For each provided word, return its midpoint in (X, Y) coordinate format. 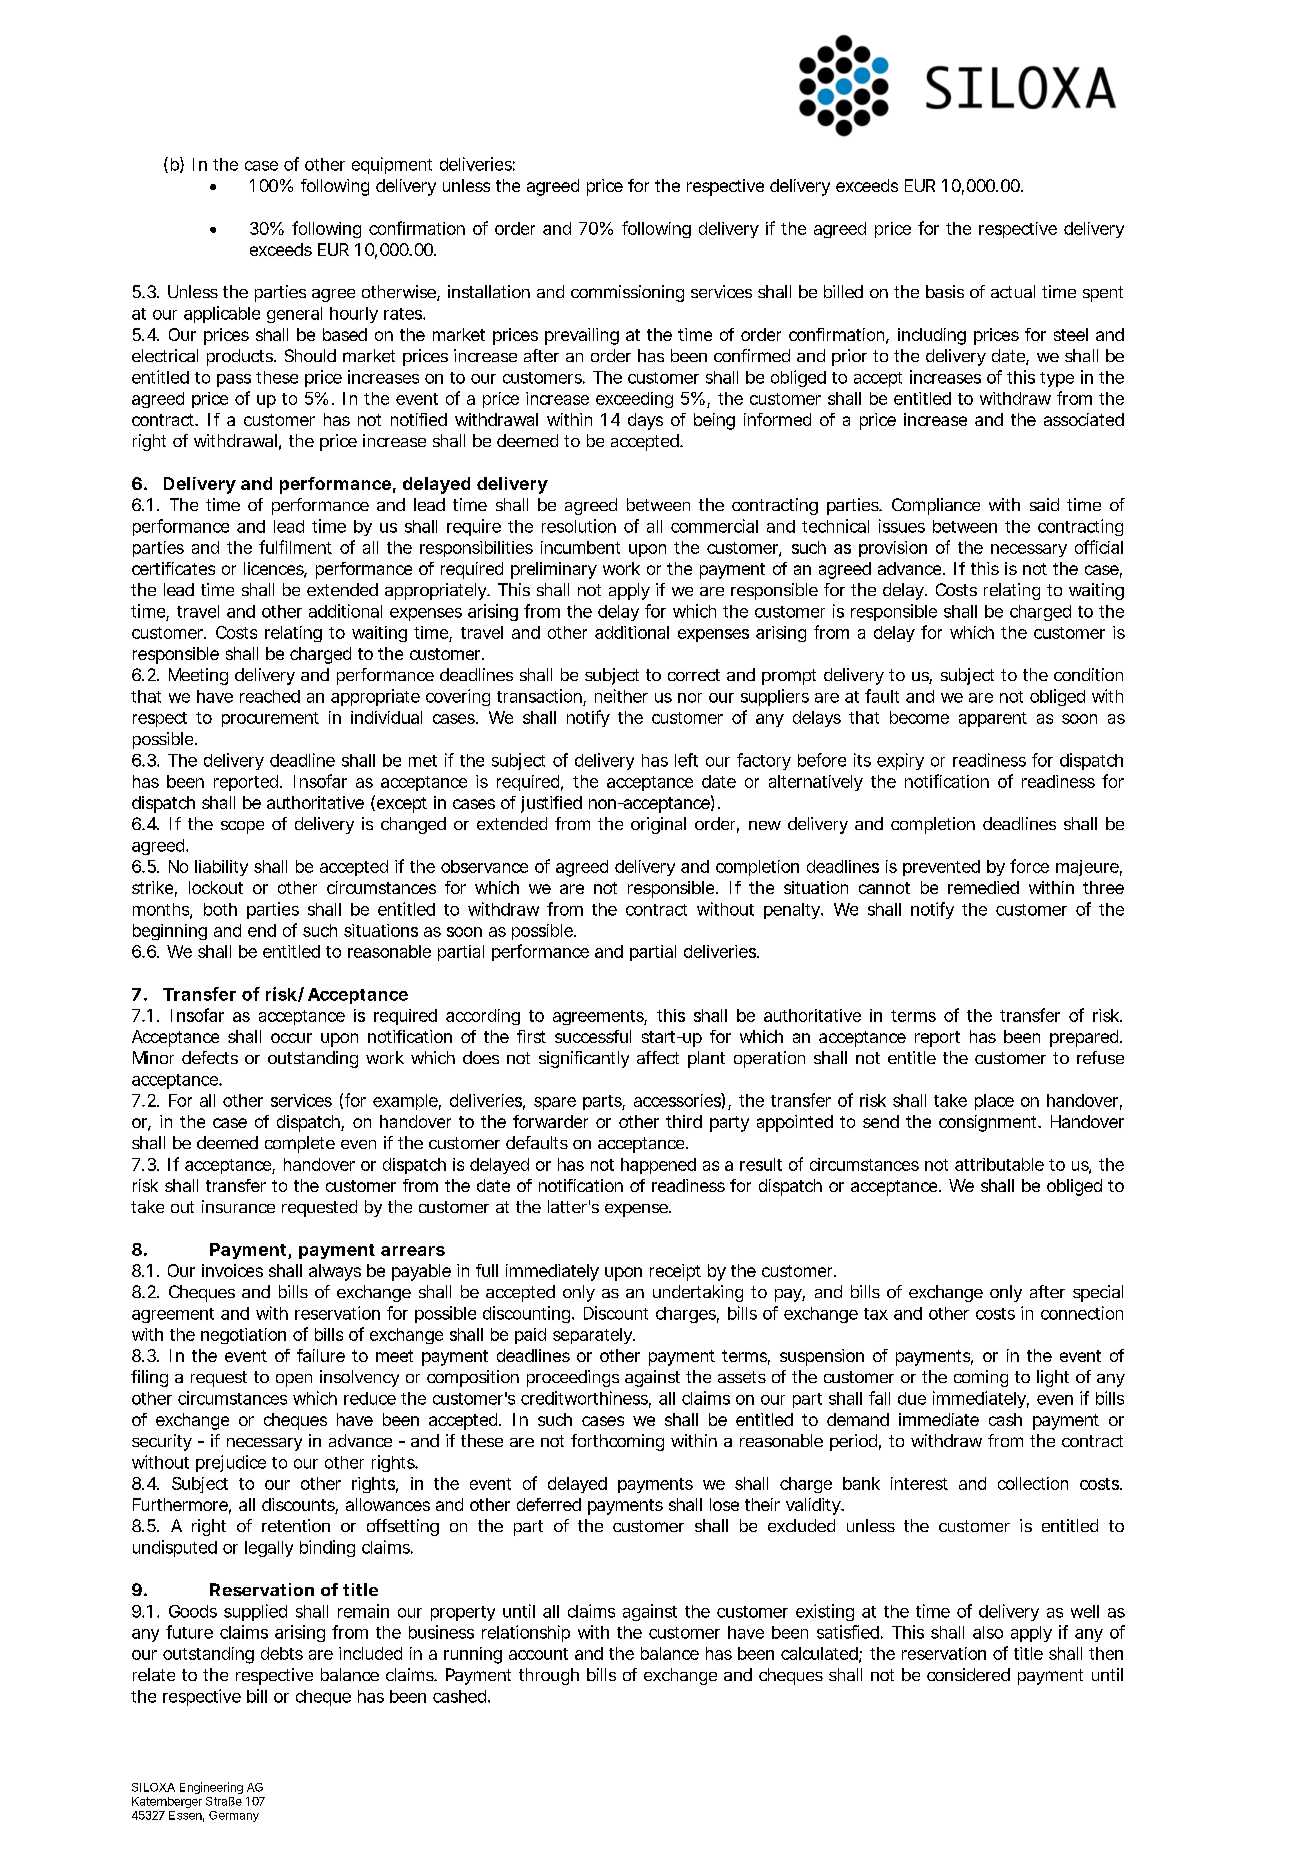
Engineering (211, 1788)
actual (1013, 291)
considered (968, 1674)
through (549, 1676)
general (294, 315)
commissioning (627, 293)
